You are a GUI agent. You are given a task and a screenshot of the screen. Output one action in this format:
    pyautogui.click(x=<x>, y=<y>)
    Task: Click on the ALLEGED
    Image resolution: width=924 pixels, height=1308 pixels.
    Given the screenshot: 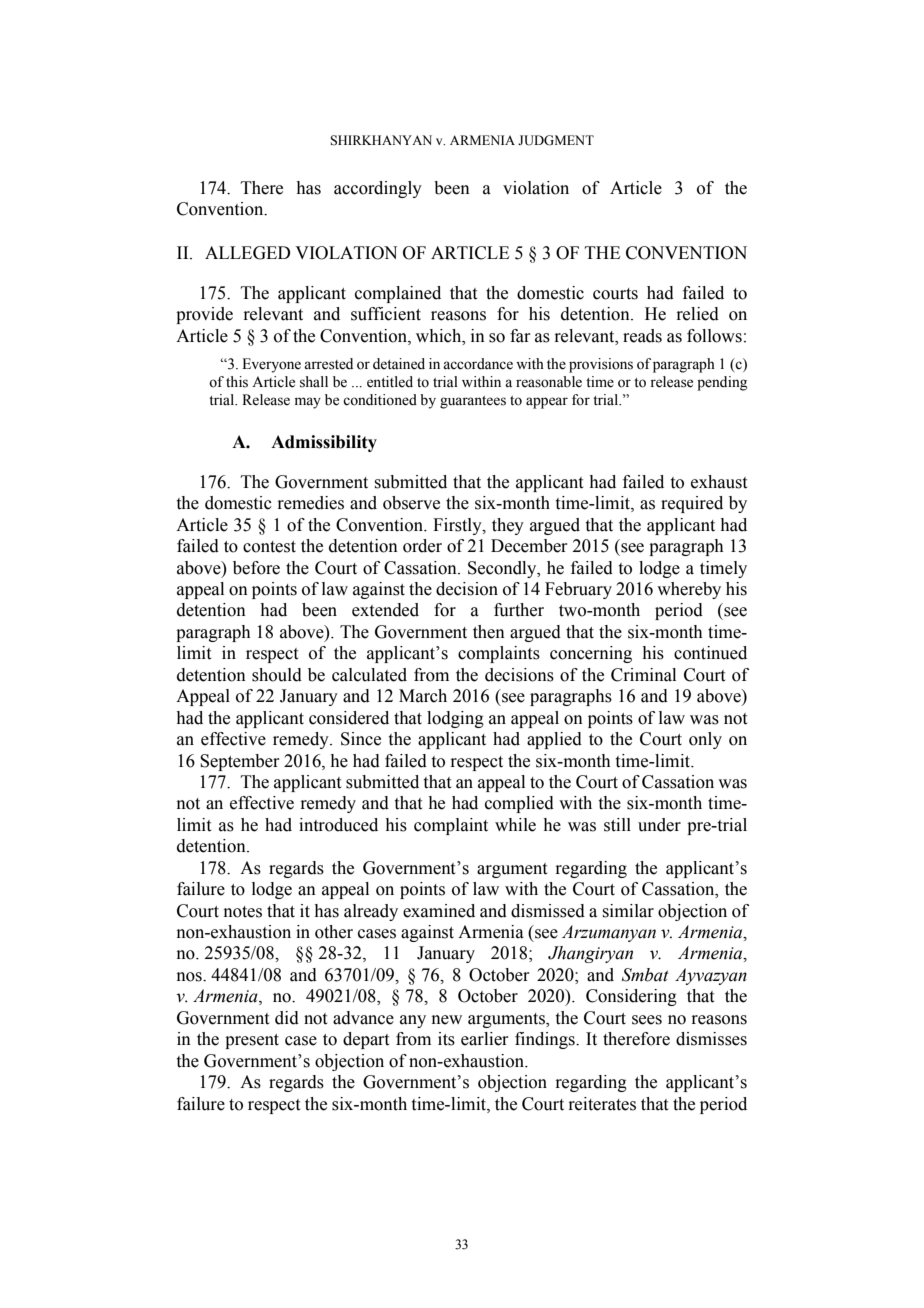 What is the action you would take?
    pyautogui.click(x=247, y=253)
